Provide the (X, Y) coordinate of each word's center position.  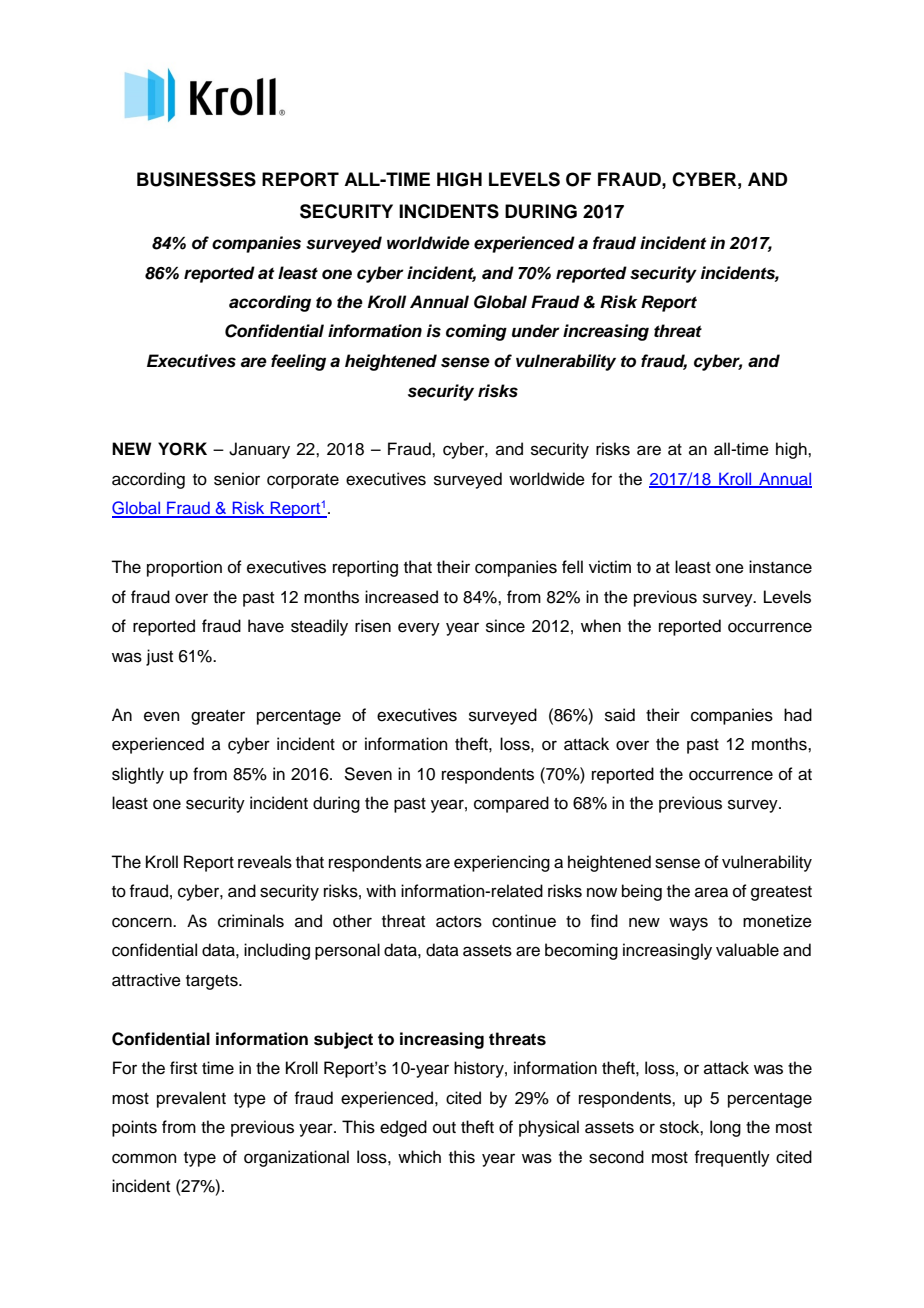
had (798, 715)
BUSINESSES (196, 179)
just (159, 657)
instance (780, 567)
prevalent (191, 1099)
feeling (298, 362)
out (444, 1128)
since (505, 626)
